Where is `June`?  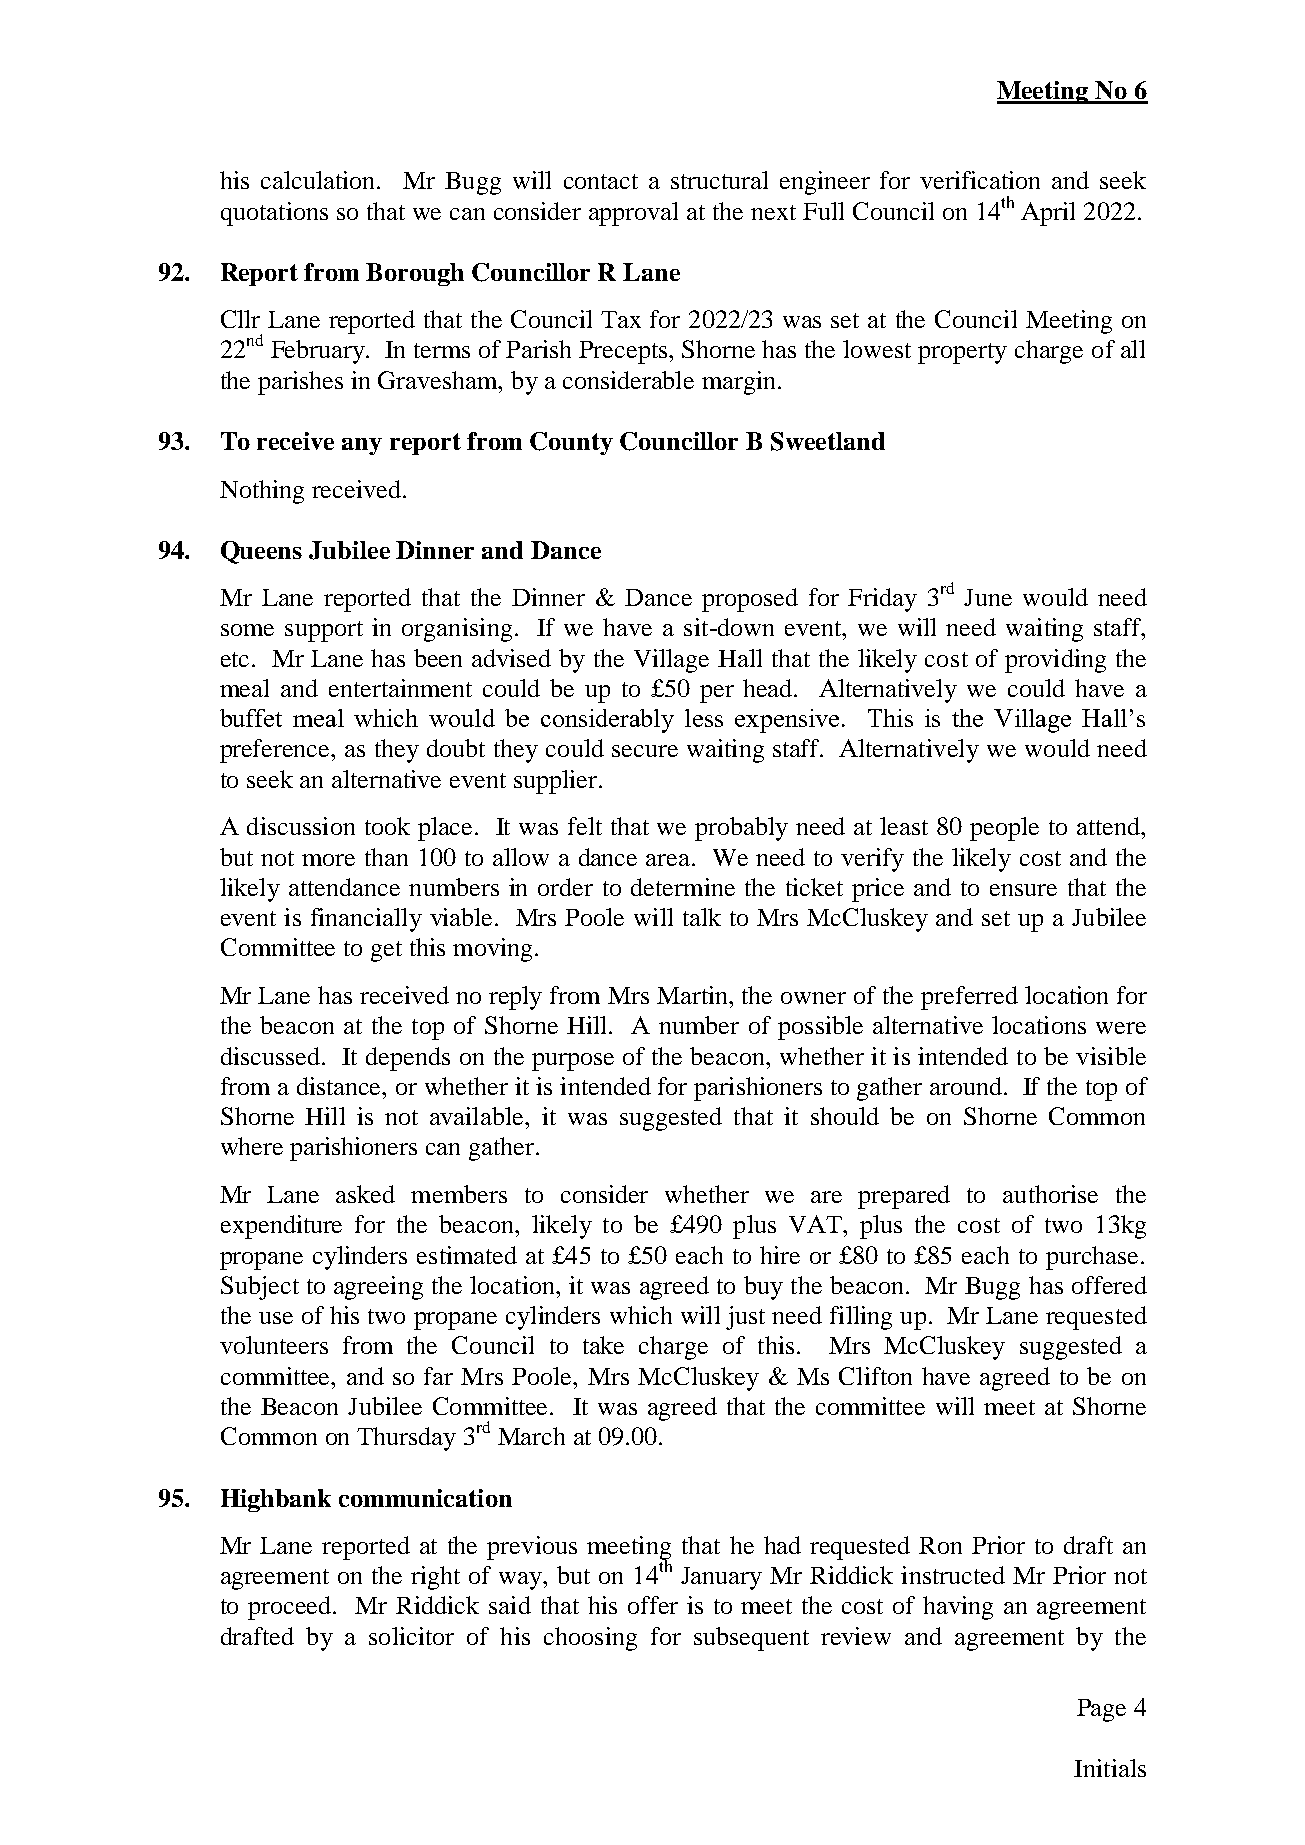 June is located at coordinates (988, 597).
